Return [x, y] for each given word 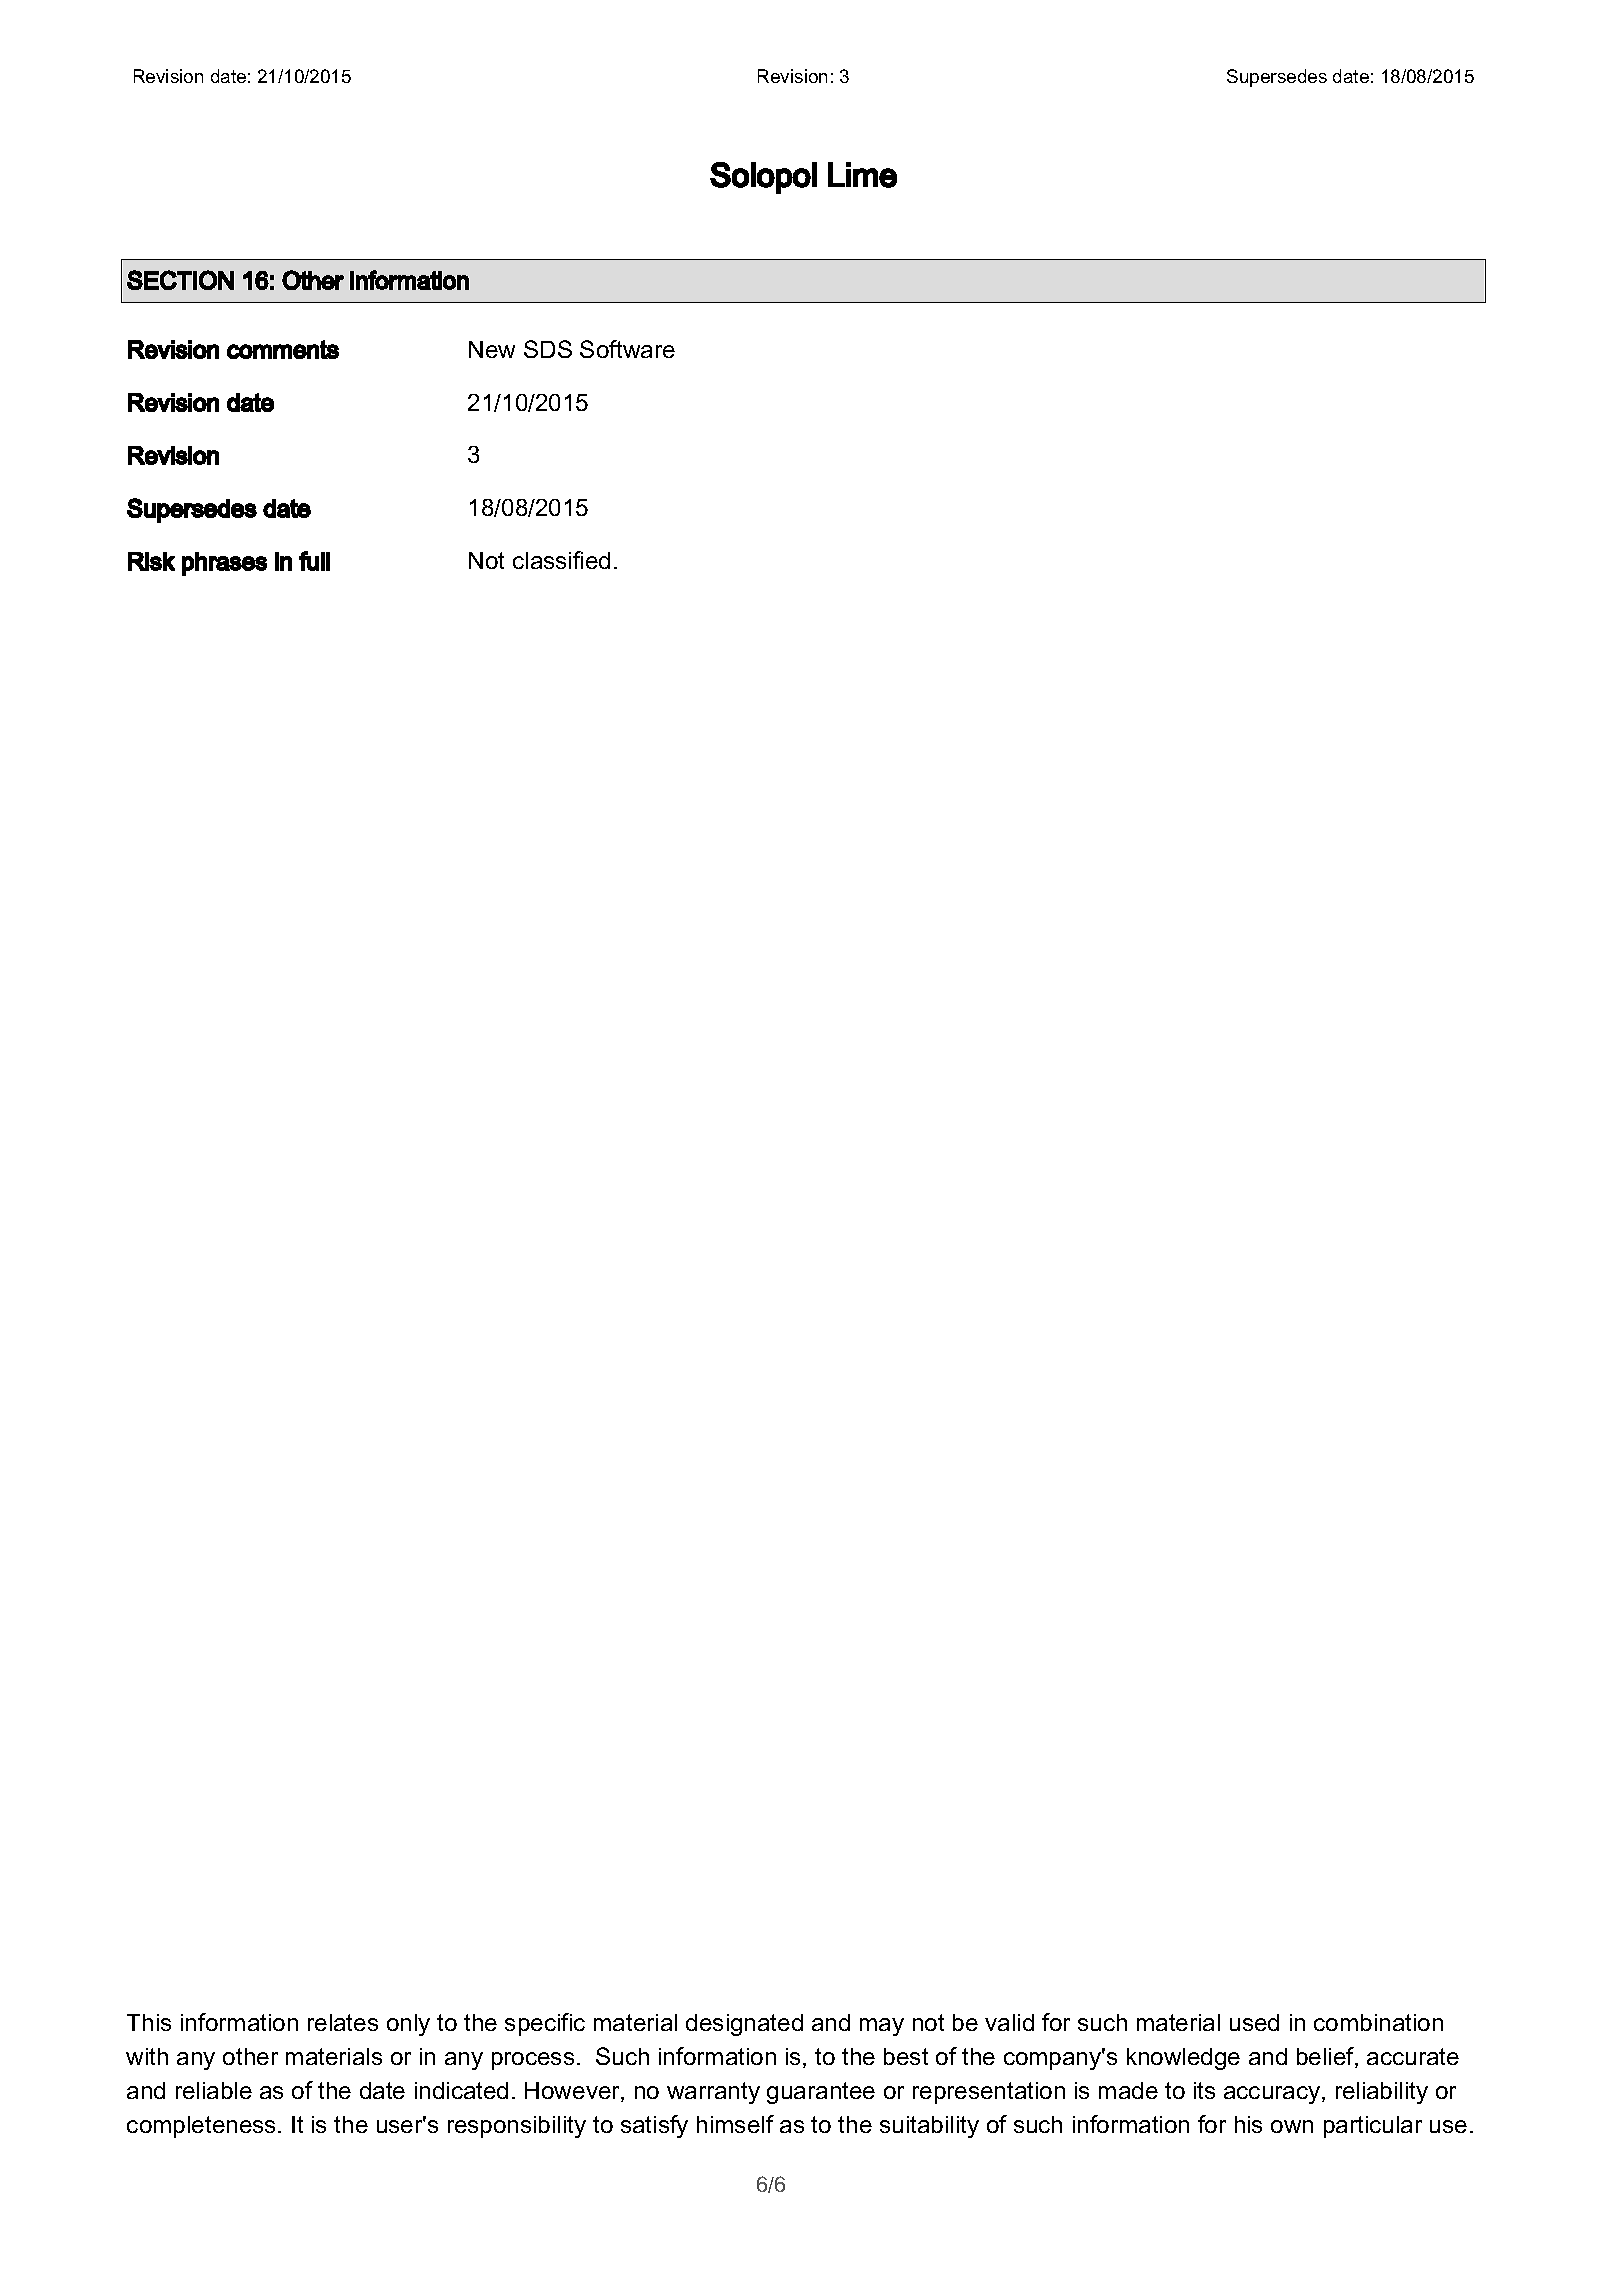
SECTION [180, 280]
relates [343, 2022]
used [1254, 2022]
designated [744, 2025]
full [314, 561]
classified [561, 560]
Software [627, 349]
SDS [548, 349]
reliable [214, 2090]
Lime [862, 175]
